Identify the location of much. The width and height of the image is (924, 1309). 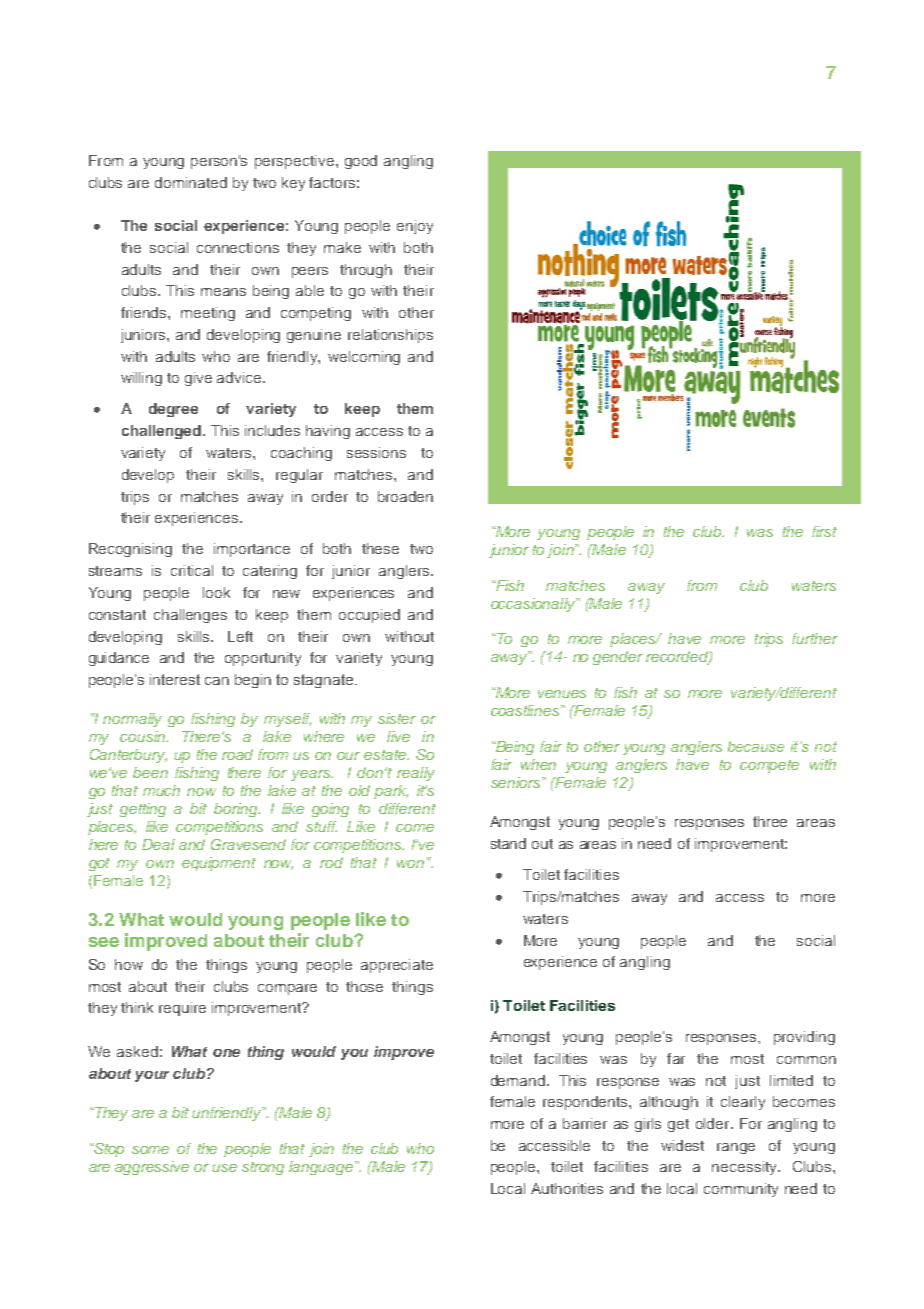
(161, 790).
